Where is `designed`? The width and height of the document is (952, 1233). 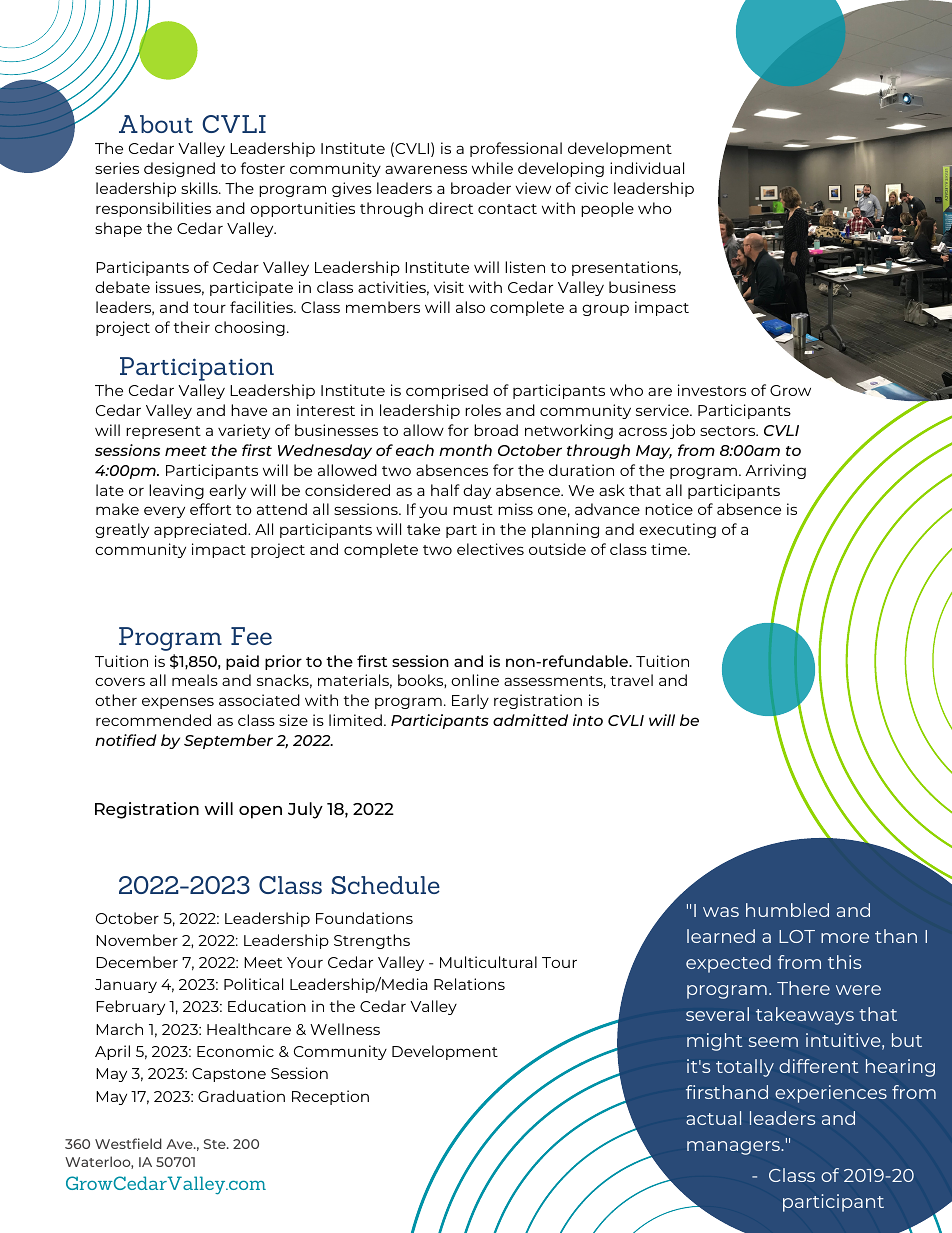 designed is located at coordinates (179, 169).
